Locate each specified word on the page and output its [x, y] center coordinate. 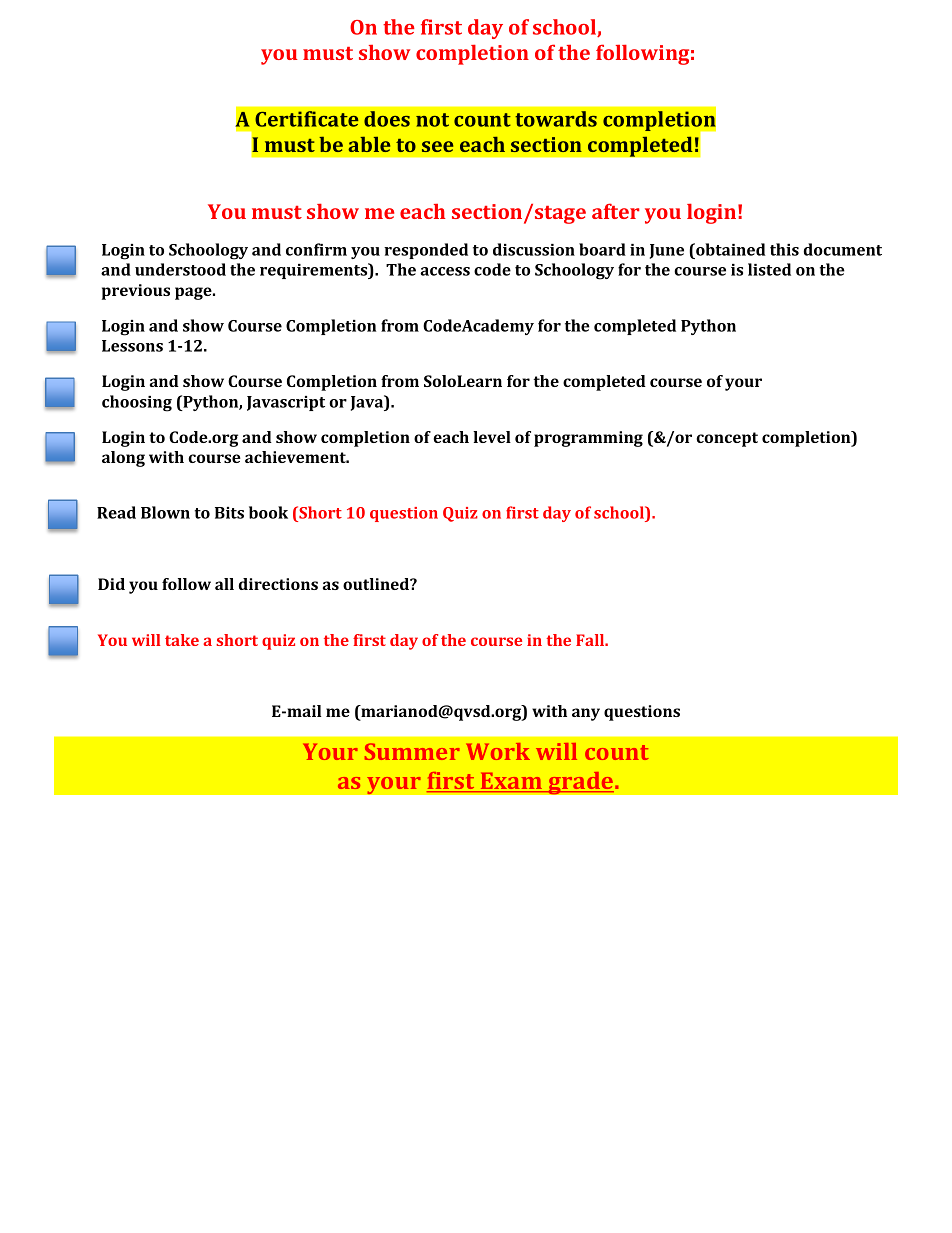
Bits [229, 513]
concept [727, 439]
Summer [412, 751]
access [445, 271]
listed [769, 269]
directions [278, 584]
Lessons [132, 346]
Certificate [307, 119]
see [437, 146]
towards [556, 119]
